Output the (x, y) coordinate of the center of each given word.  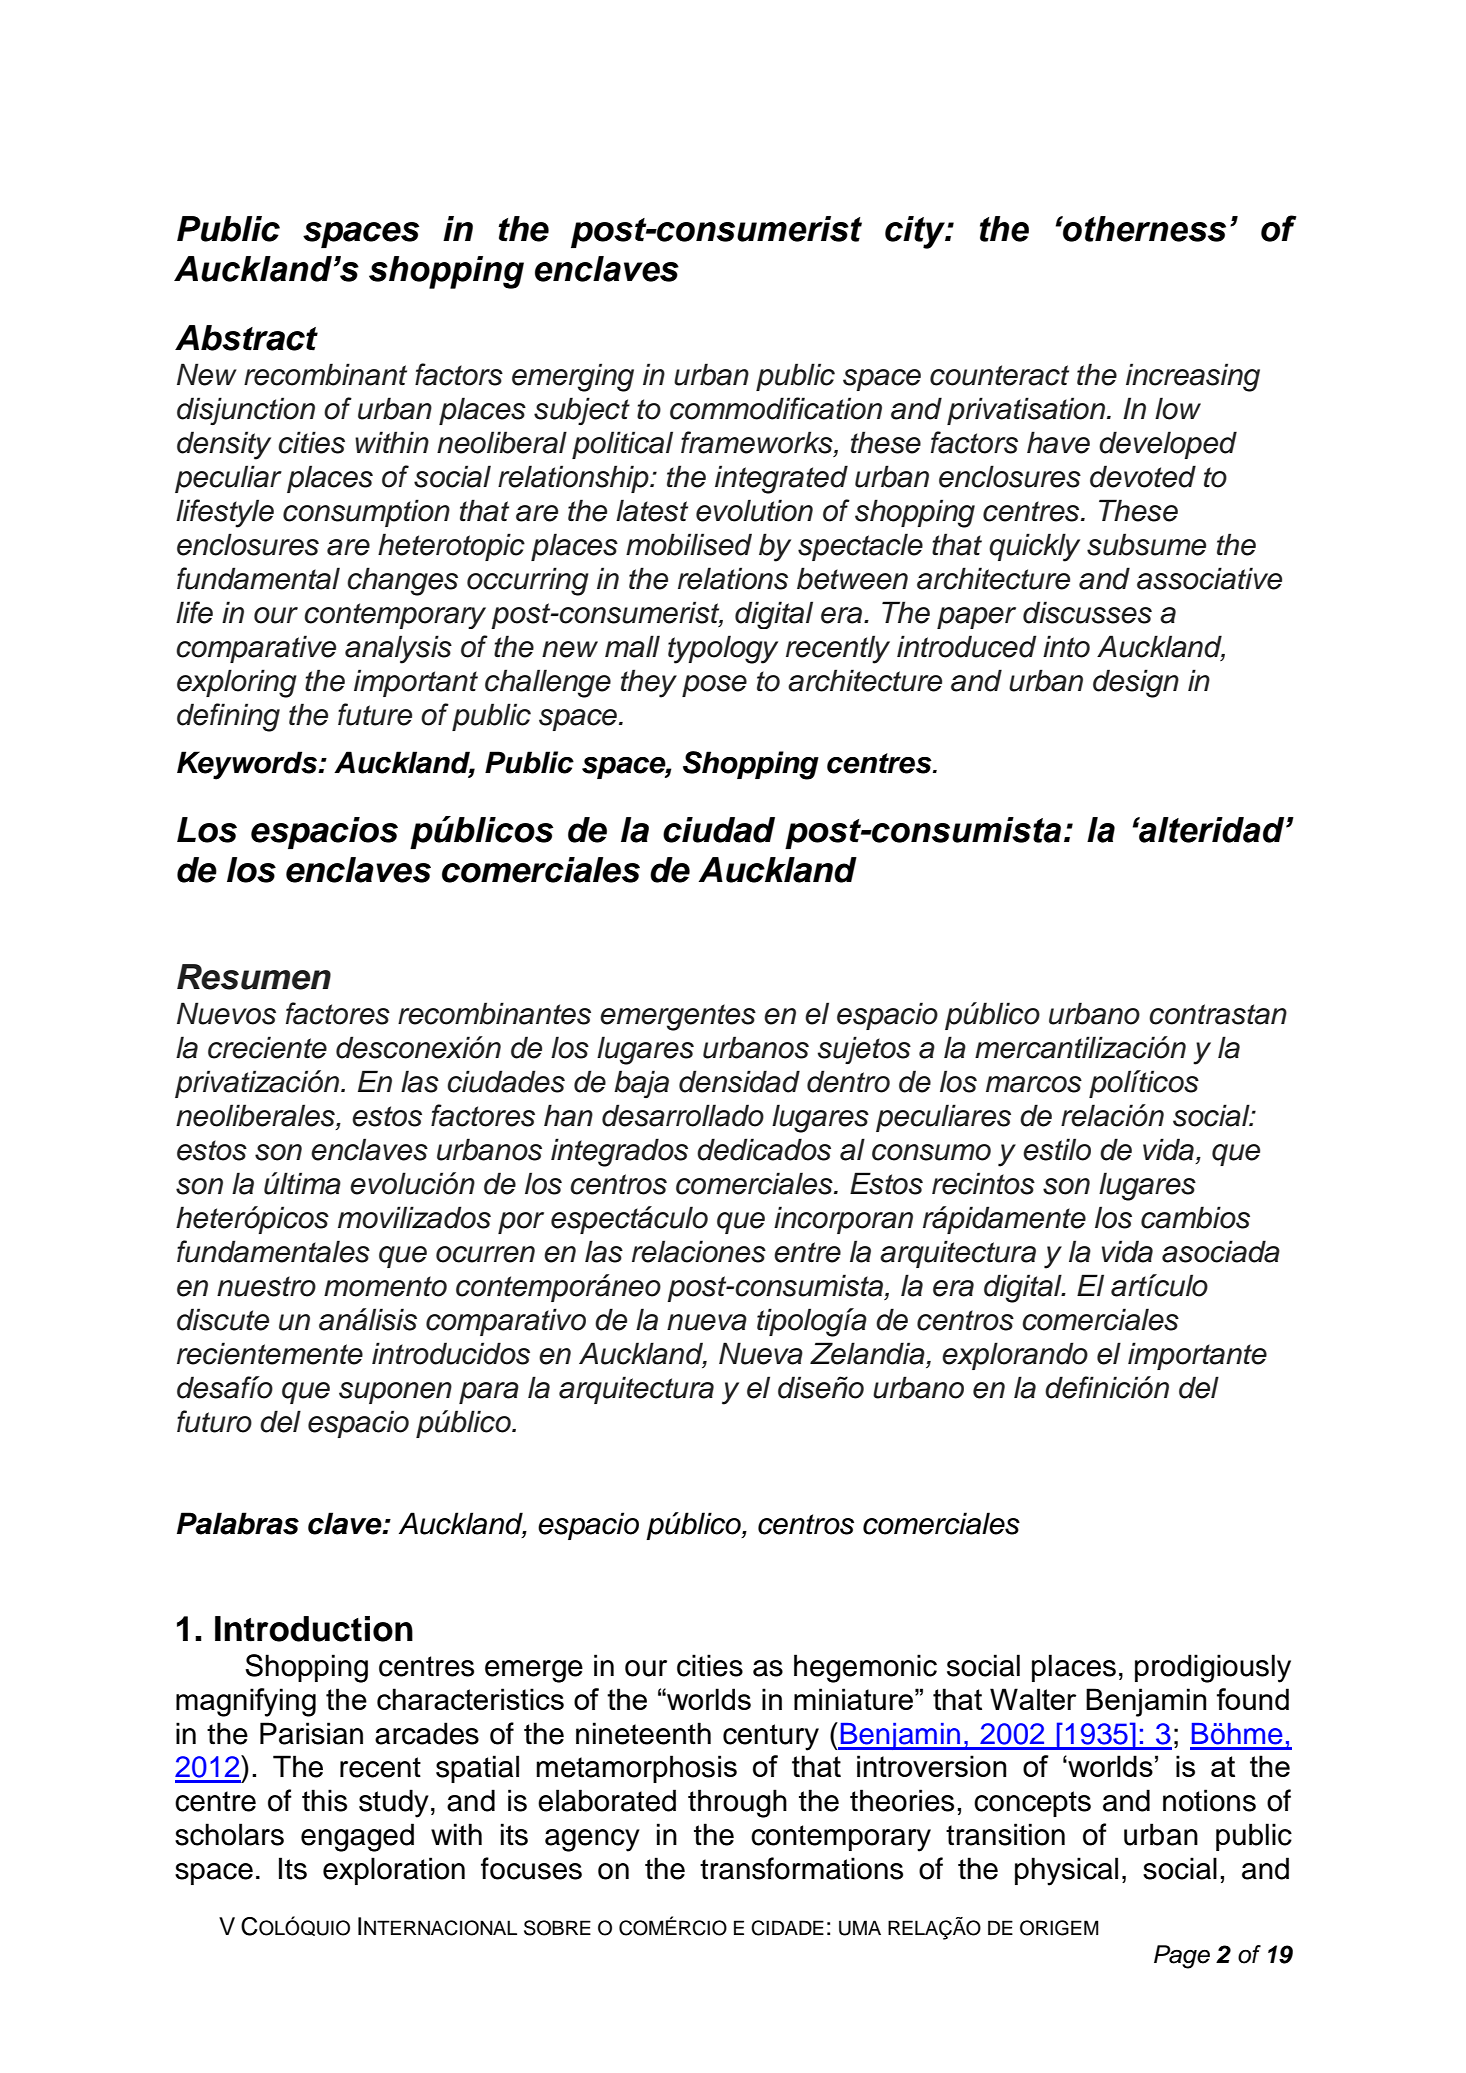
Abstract (246, 338)
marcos (1034, 1084)
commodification (776, 408)
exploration (394, 1871)
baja (641, 1084)
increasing (1193, 377)
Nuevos (226, 1013)
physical (1066, 1871)
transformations (801, 1868)
